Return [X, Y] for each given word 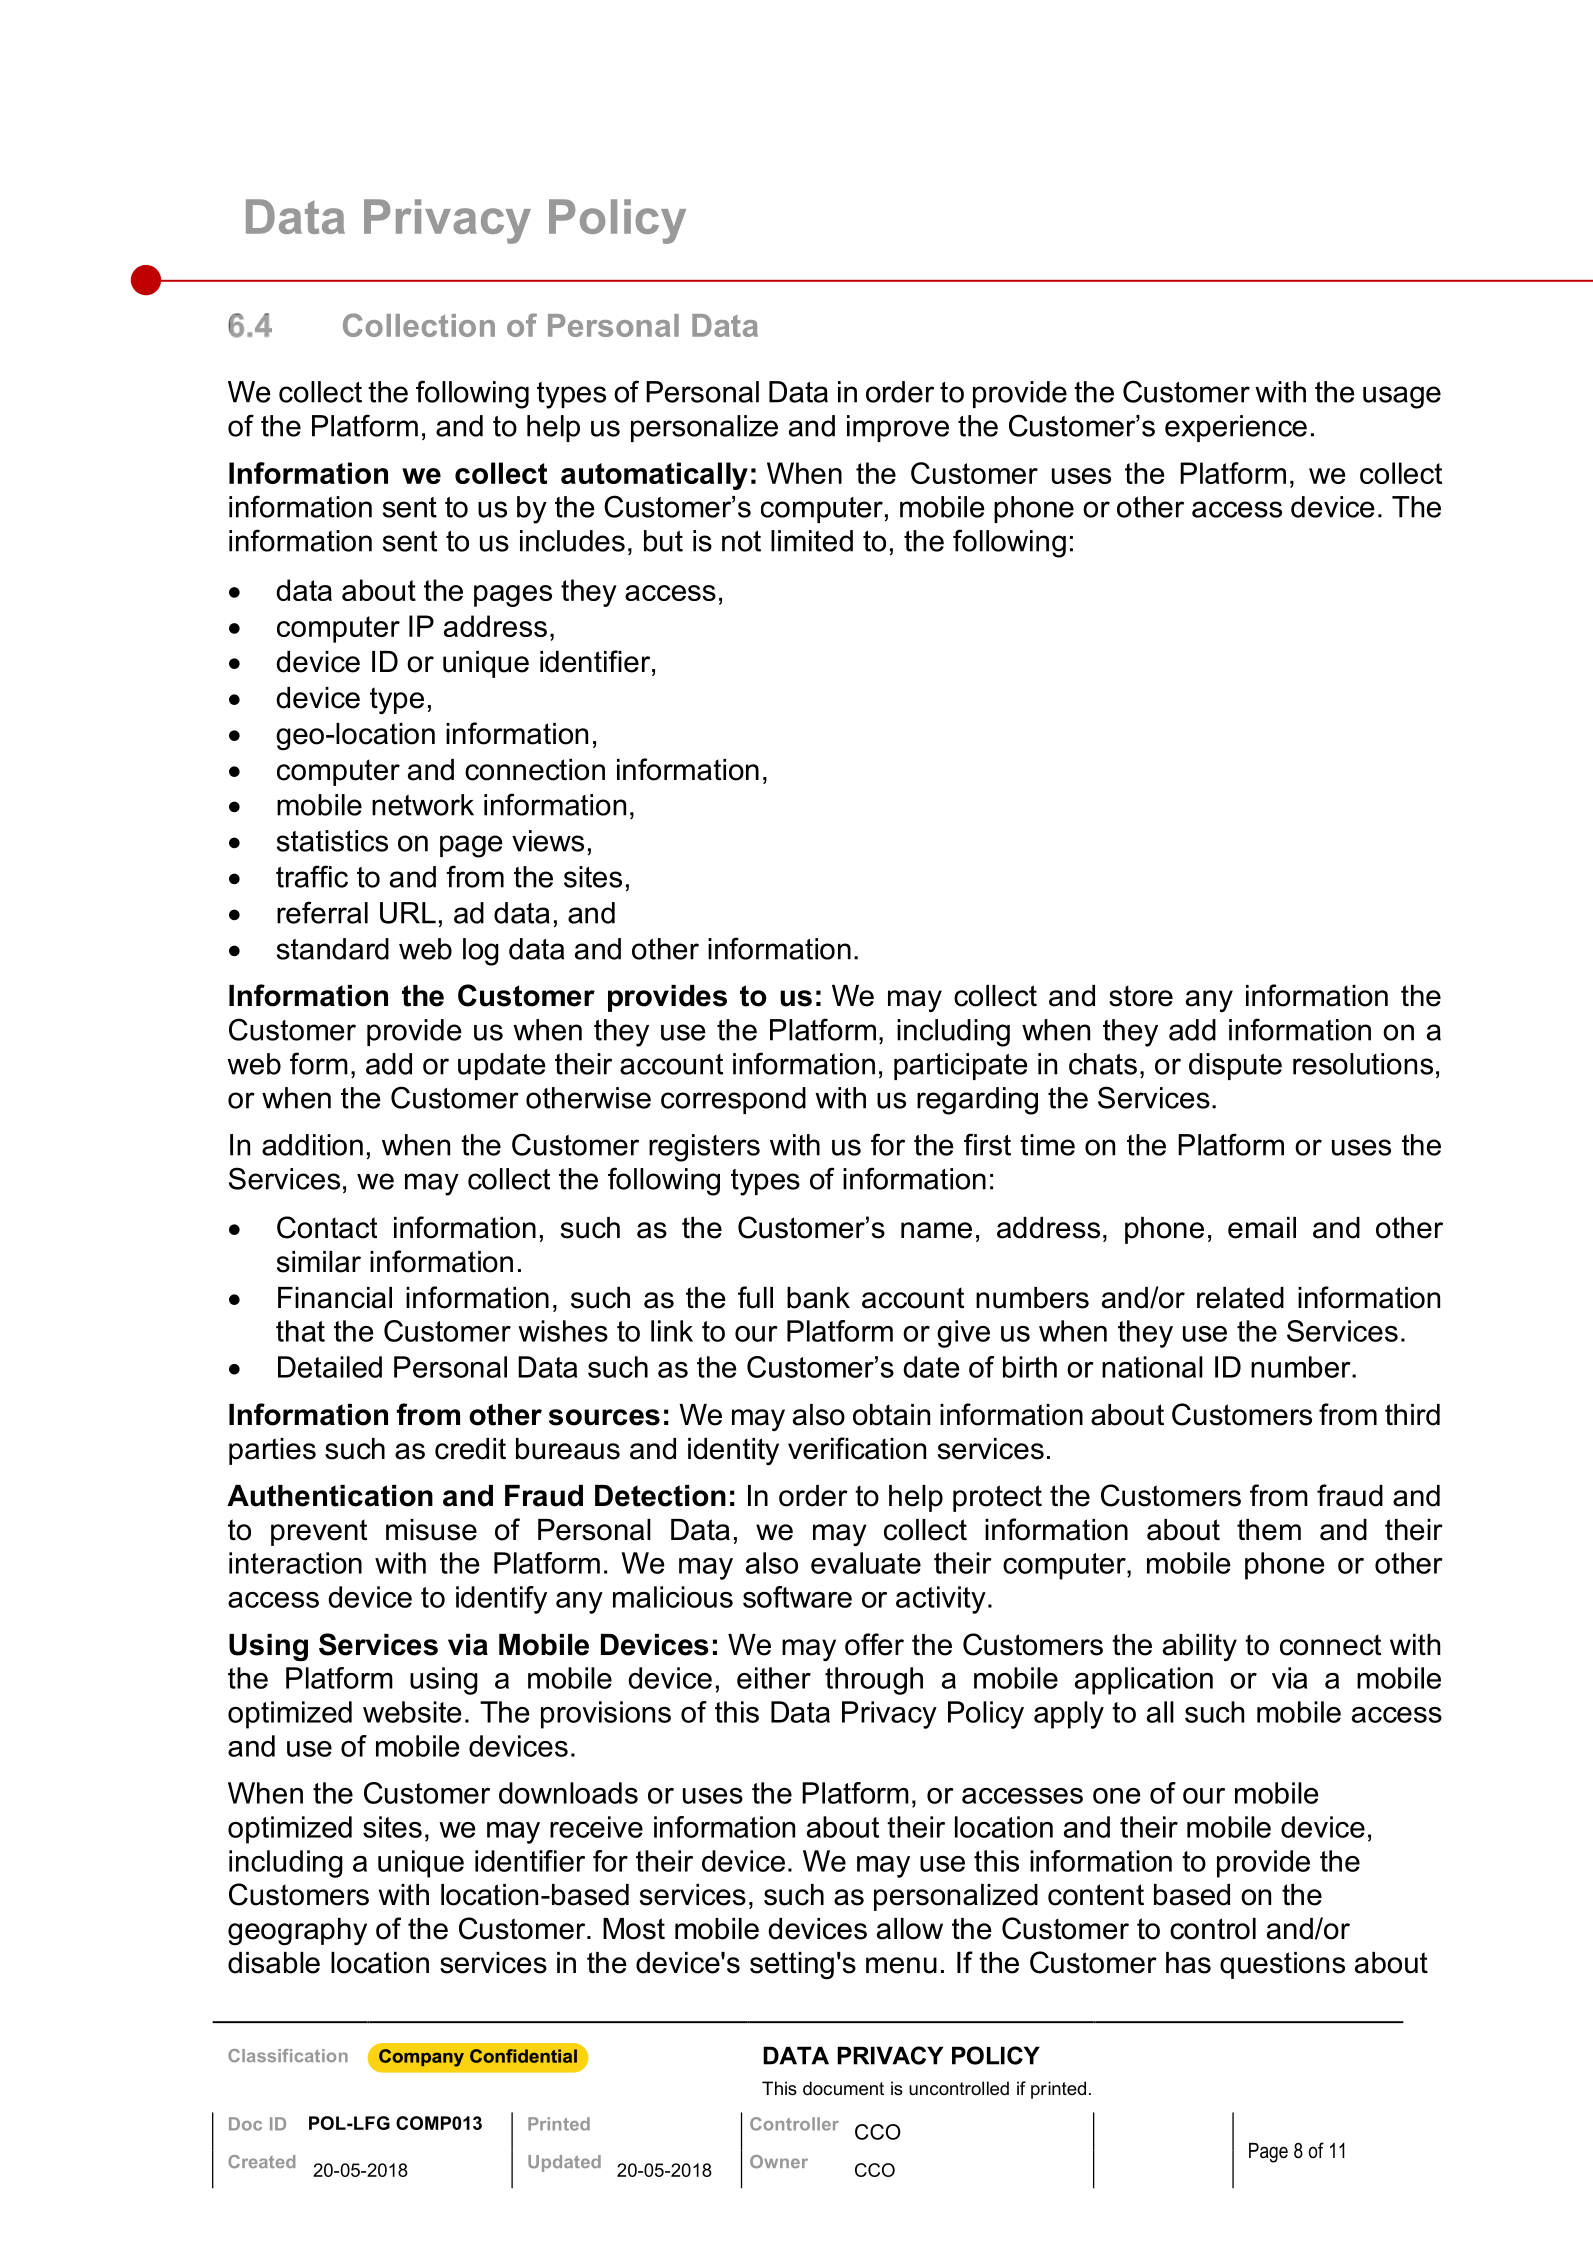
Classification [288, 2055]
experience [1236, 428]
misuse [431, 1530]
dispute [1235, 1066]
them [1269, 1530]
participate [961, 1066]
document [843, 2088]
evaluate [866, 1563]
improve [898, 428]
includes [572, 541]
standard [333, 949]
